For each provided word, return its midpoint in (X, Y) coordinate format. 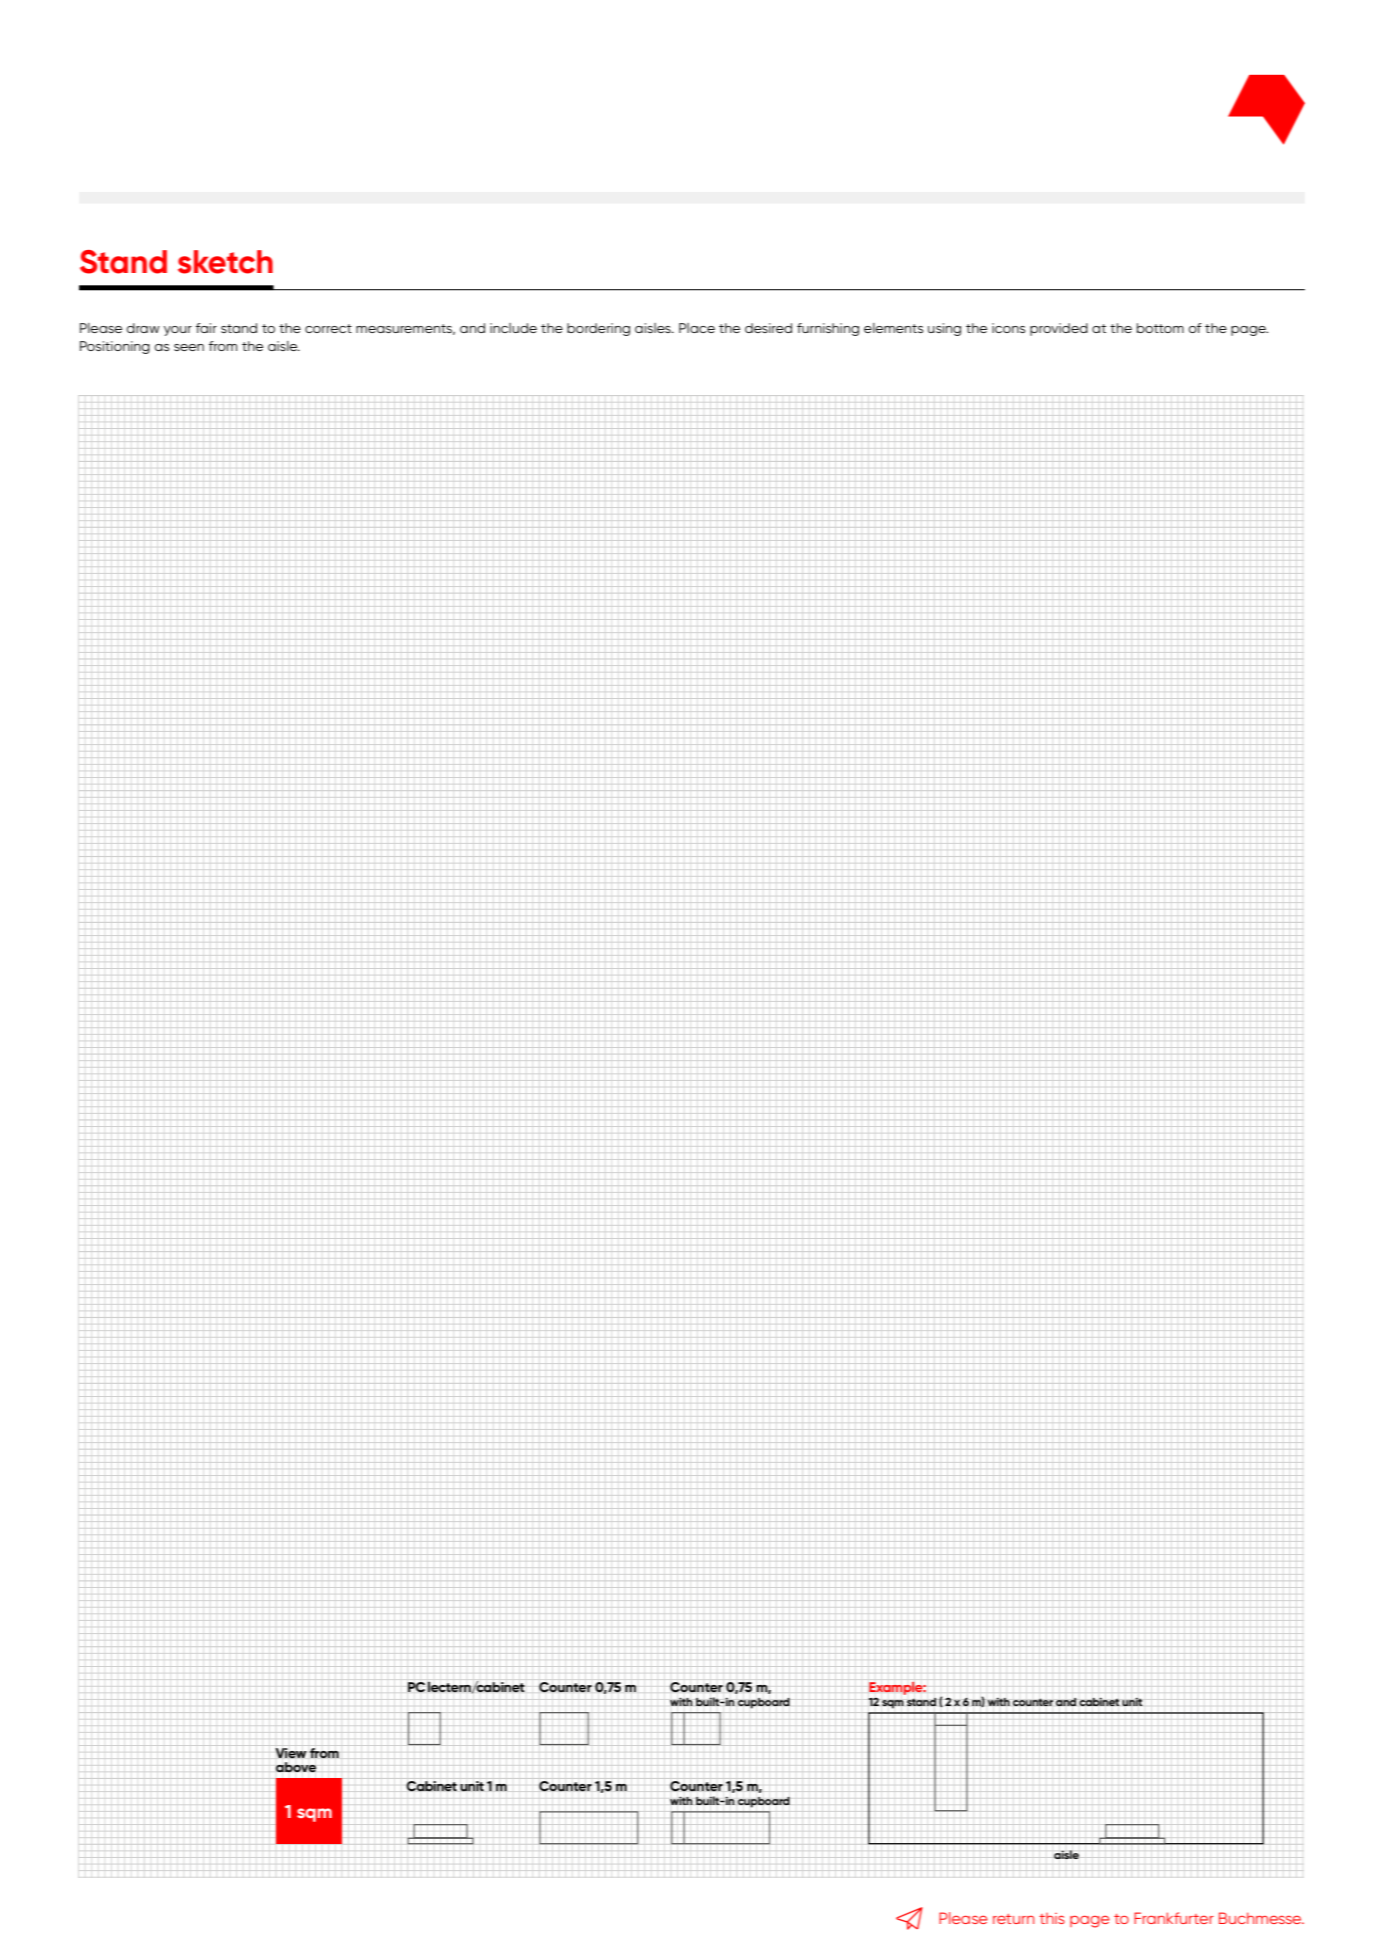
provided (1059, 329)
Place (697, 328)
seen (189, 347)
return (1013, 1919)
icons (1008, 328)
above (296, 1767)
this (1052, 1918)
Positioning (115, 347)
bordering (598, 329)
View (291, 1753)
